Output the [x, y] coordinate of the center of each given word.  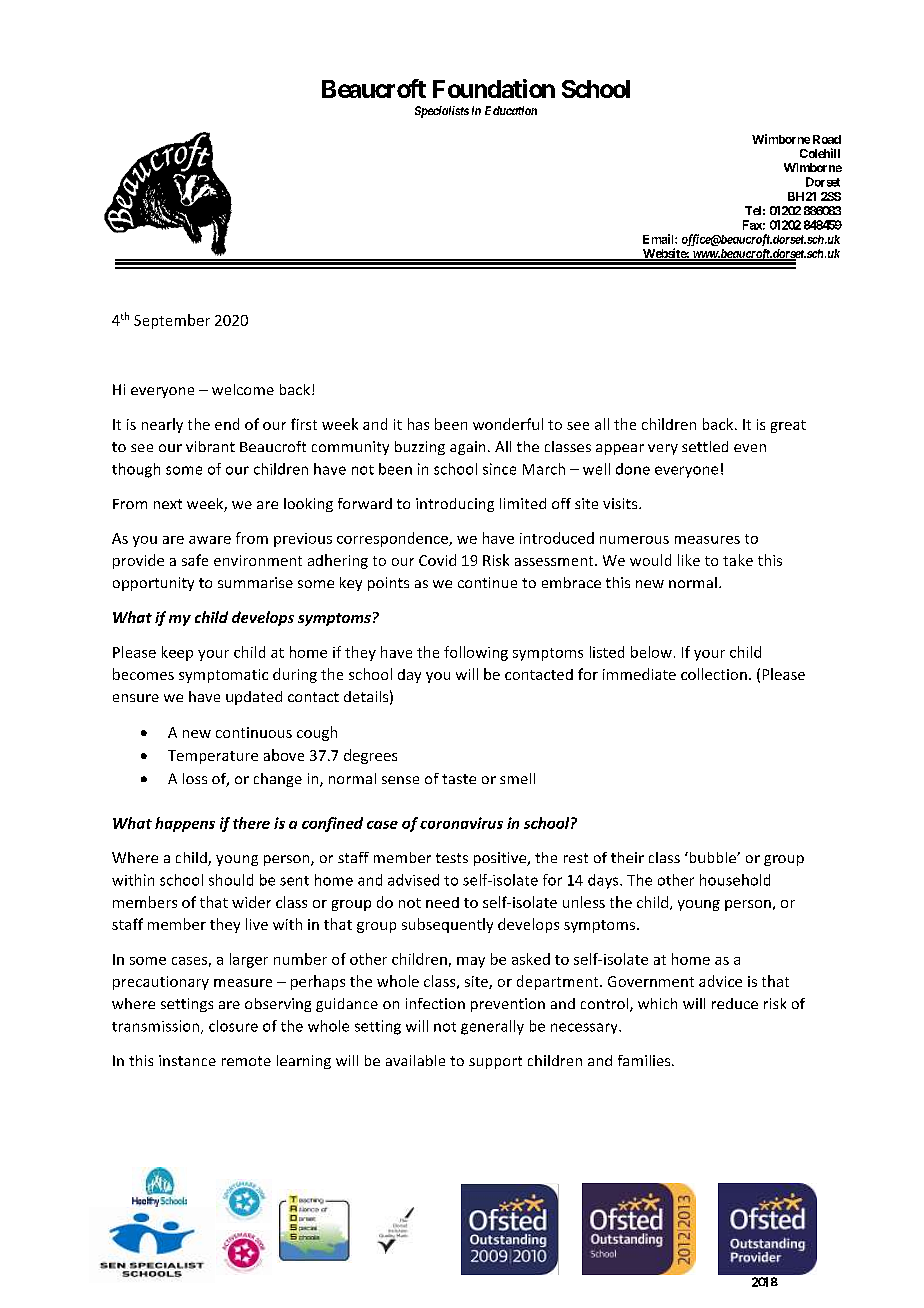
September [172, 321]
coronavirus [461, 823]
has [418, 424]
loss [195, 778]
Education [511, 110]
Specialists [442, 112]
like [689, 560]
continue [487, 582]
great [788, 426]
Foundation [494, 88]
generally [492, 1027]
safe [195, 560]
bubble [712, 857]
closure [233, 1026]
